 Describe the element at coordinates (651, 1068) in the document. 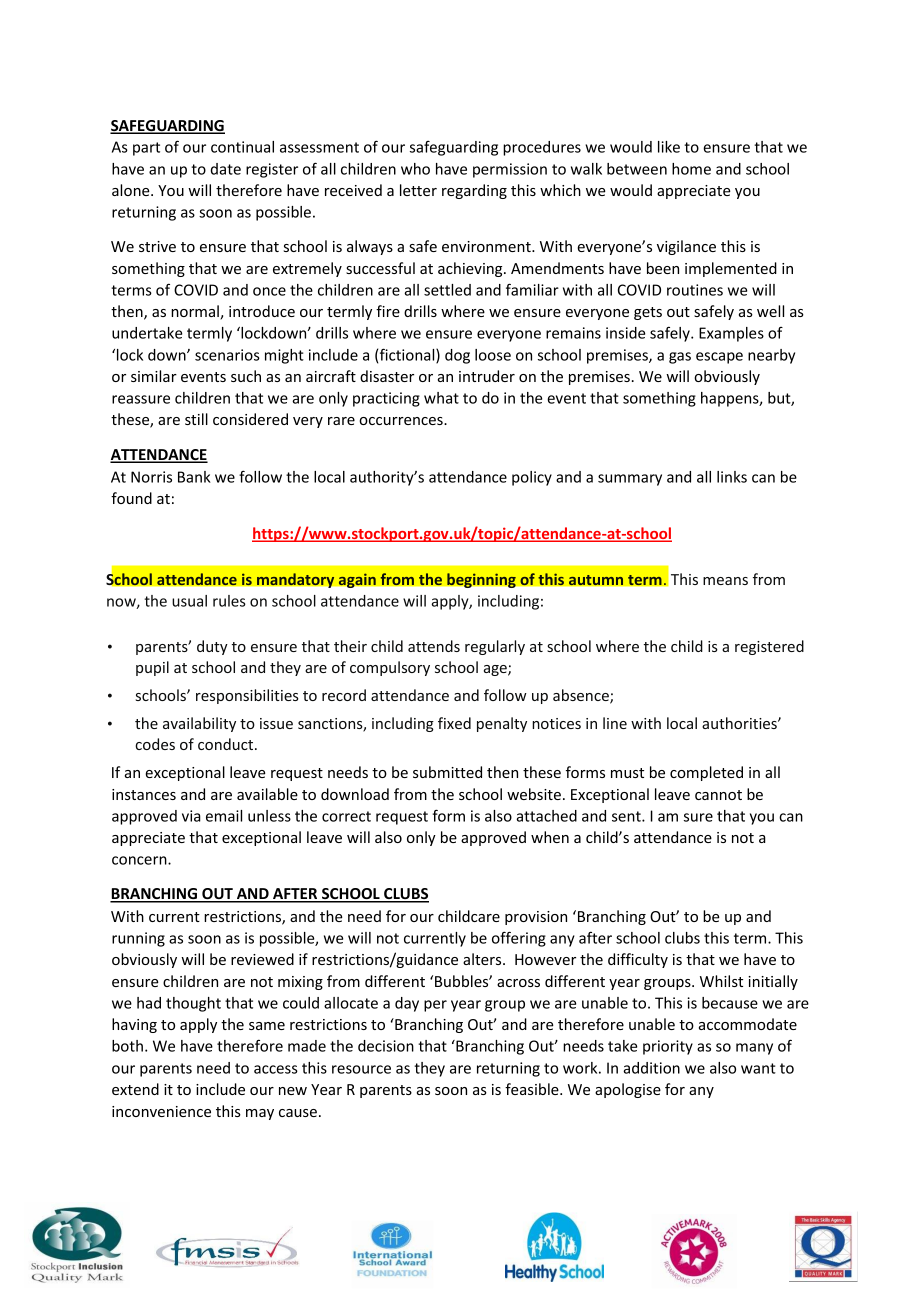

I see `addition` at that location.
